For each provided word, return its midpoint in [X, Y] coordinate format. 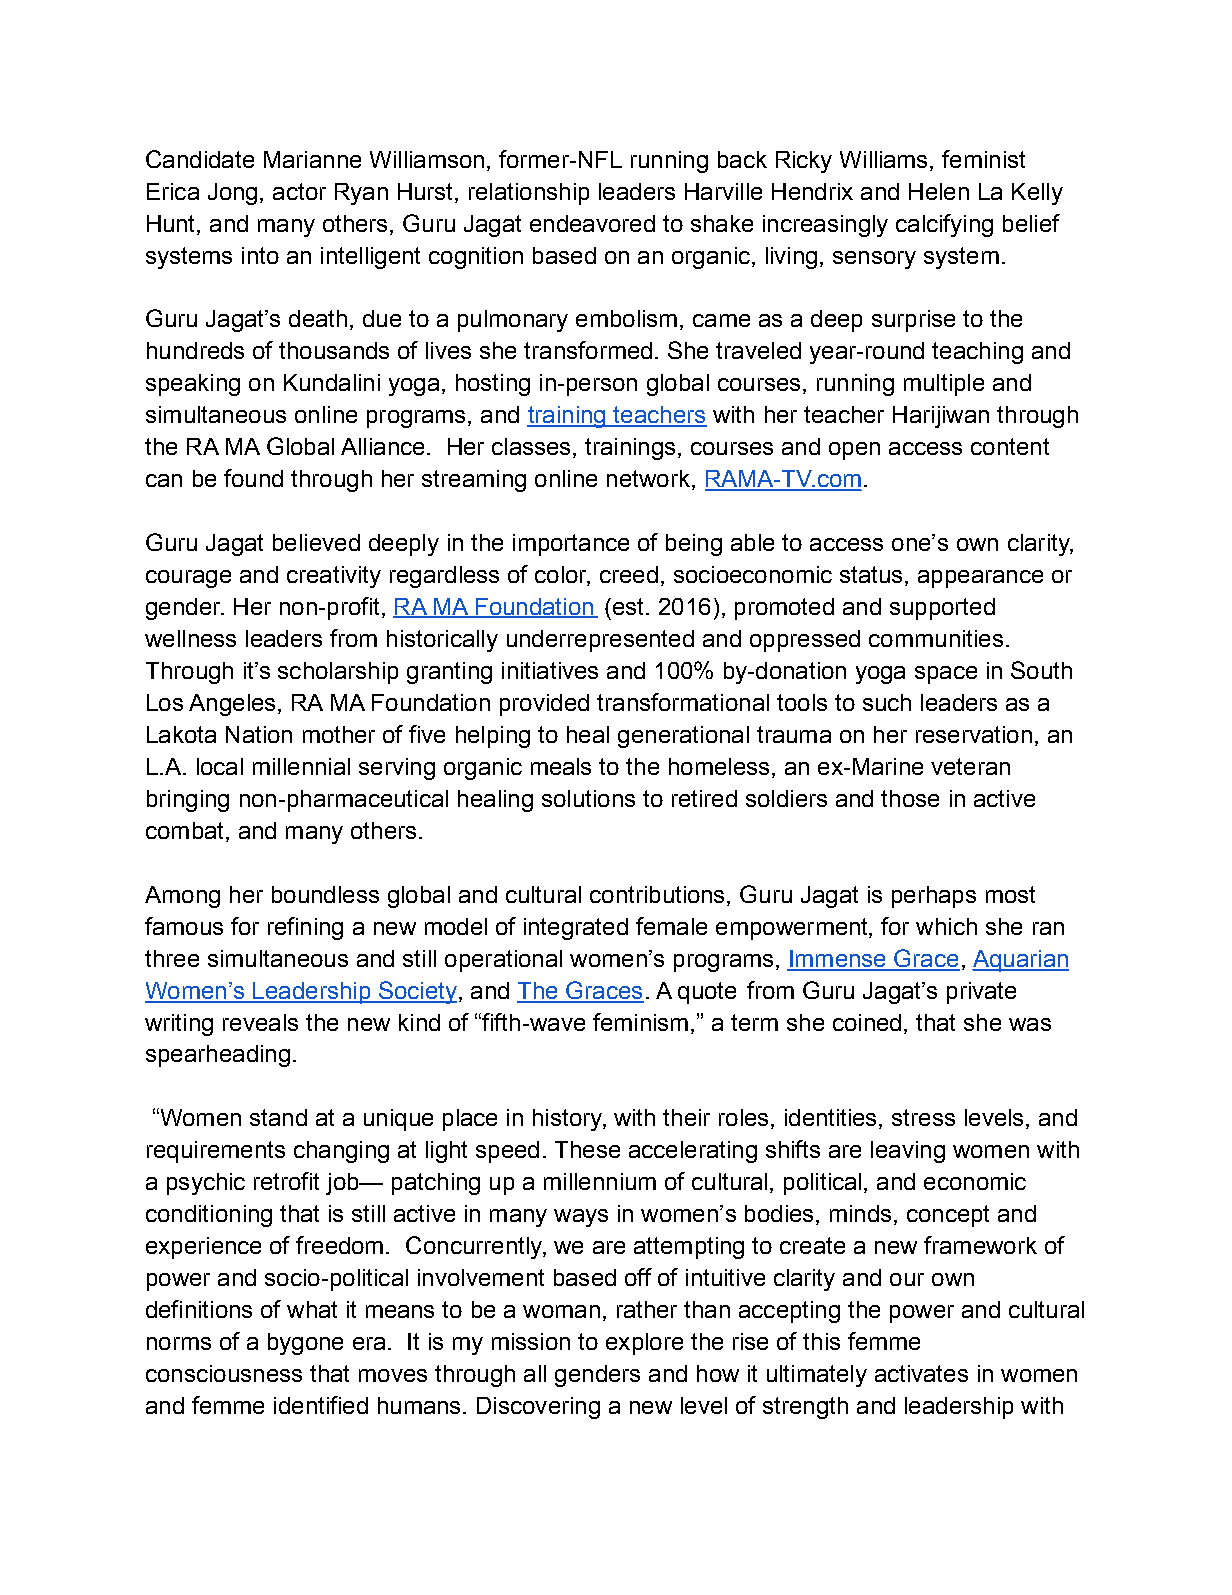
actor [299, 191]
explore [644, 1344]
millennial [301, 766]
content [1010, 446]
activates [921, 1373]
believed [316, 542]
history [568, 1120]
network [648, 478]
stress [923, 1117]
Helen [939, 191]
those [910, 798]
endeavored [592, 223]
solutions [588, 798]
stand [278, 1117]
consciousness [224, 1373]
